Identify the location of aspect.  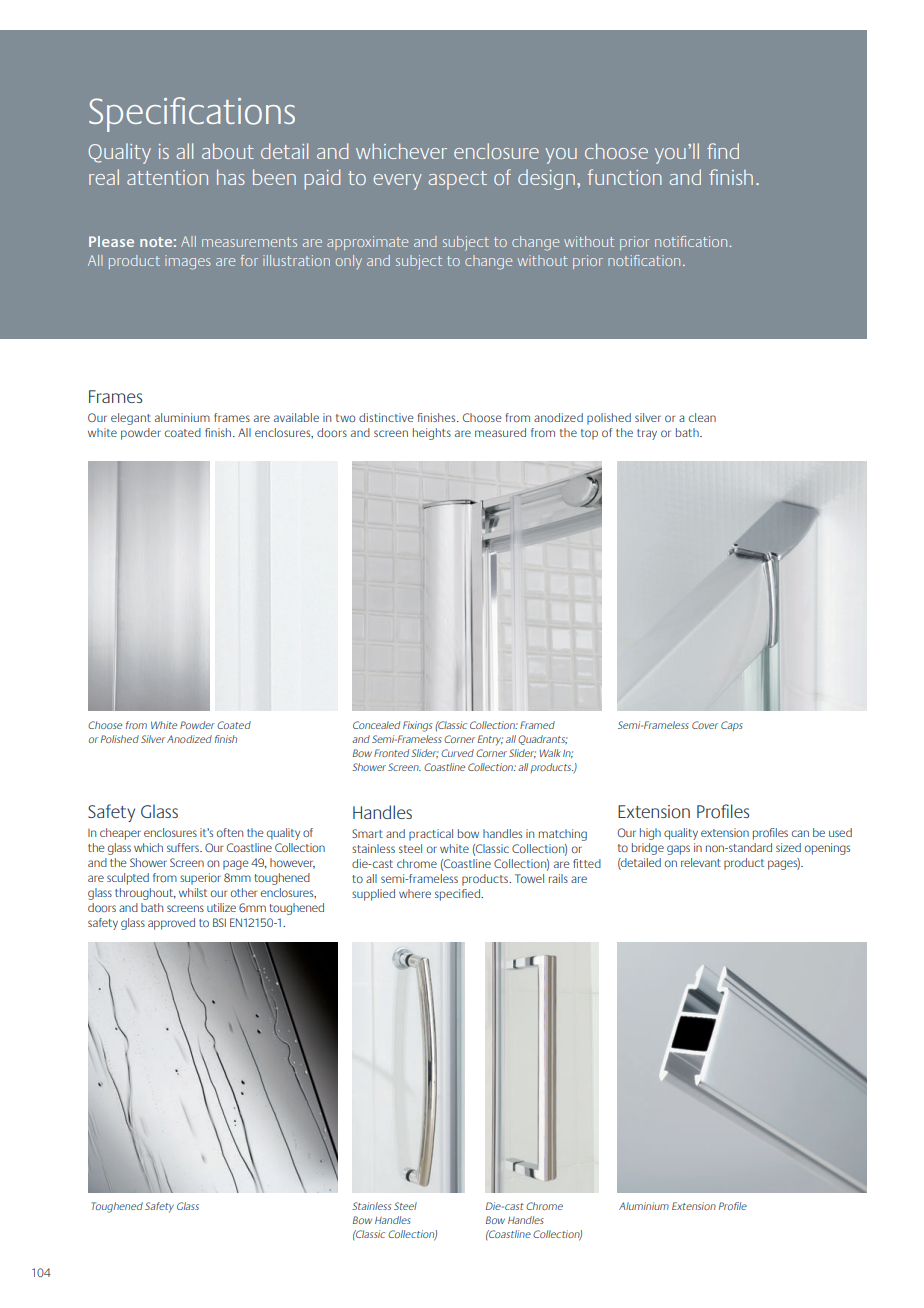
(458, 180).
